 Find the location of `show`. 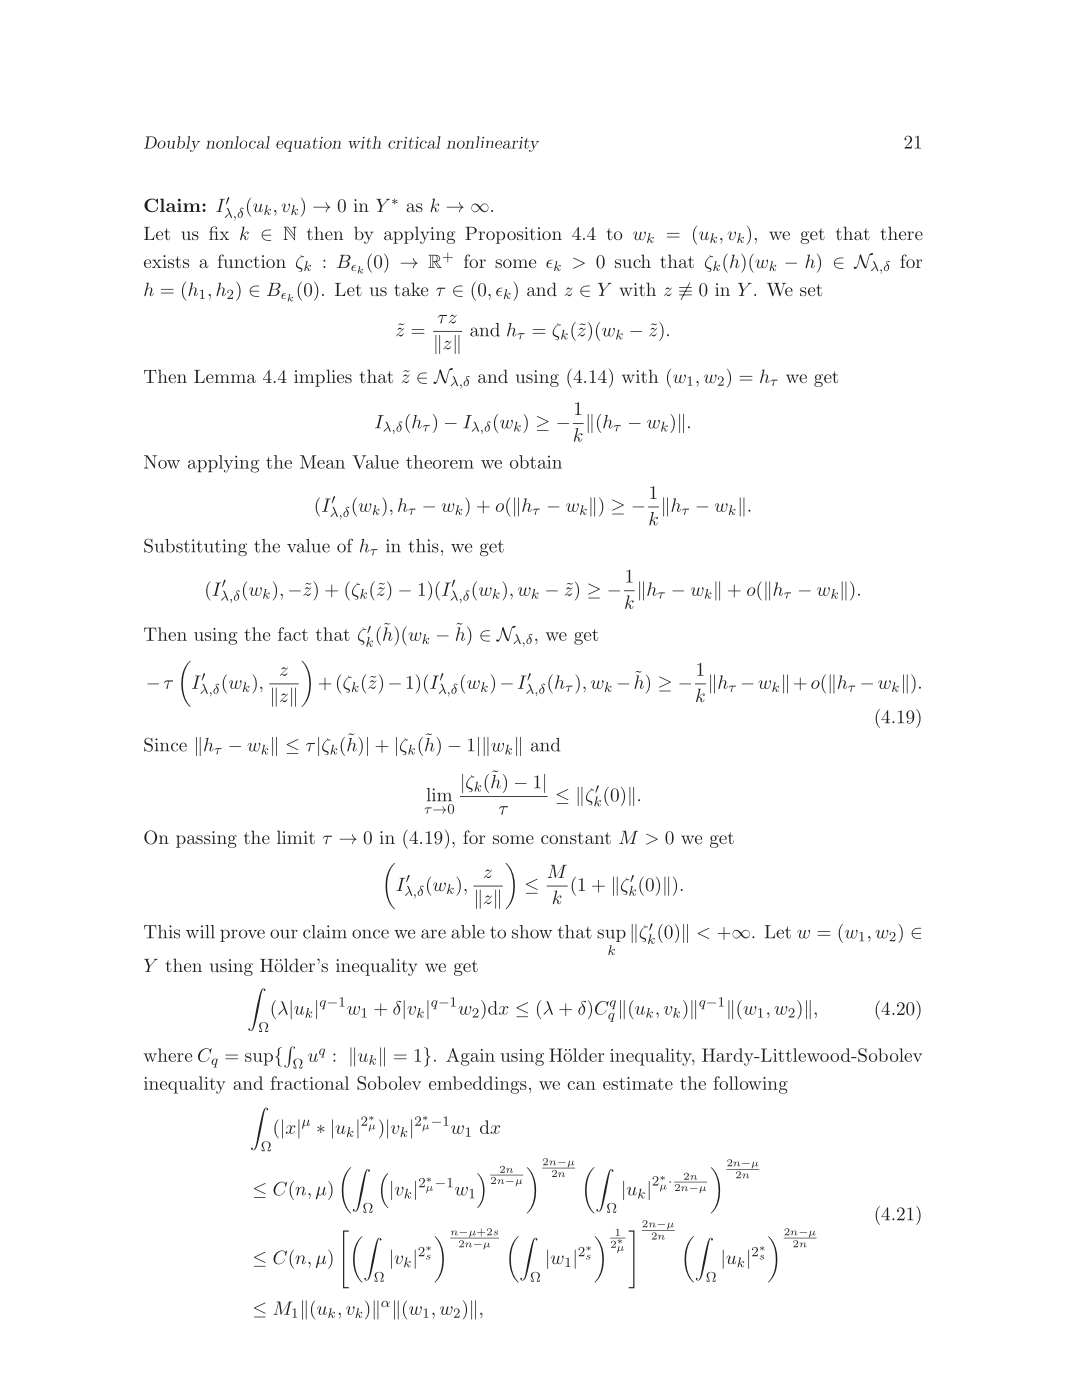

show is located at coordinates (532, 932).
